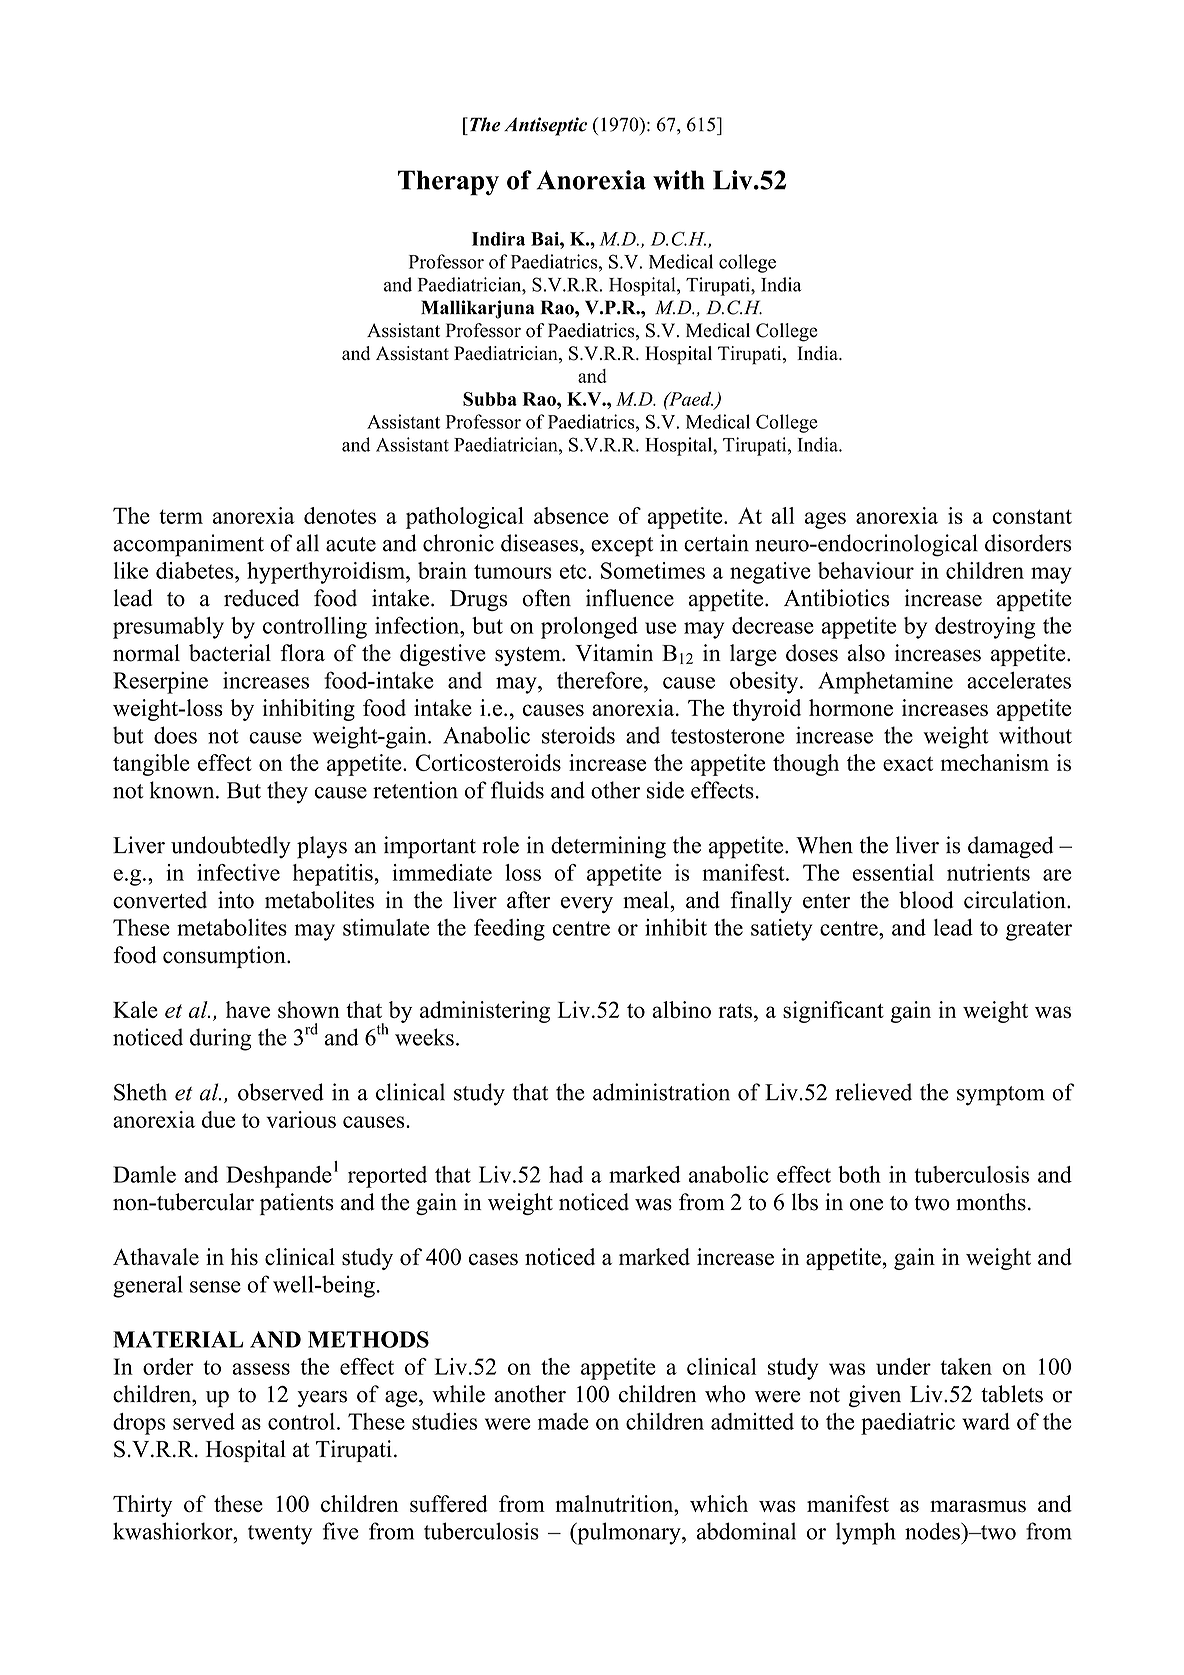  What do you see at coordinates (1010, 847) in the page?
I see `damaged` at bounding box center [1010, 847].
